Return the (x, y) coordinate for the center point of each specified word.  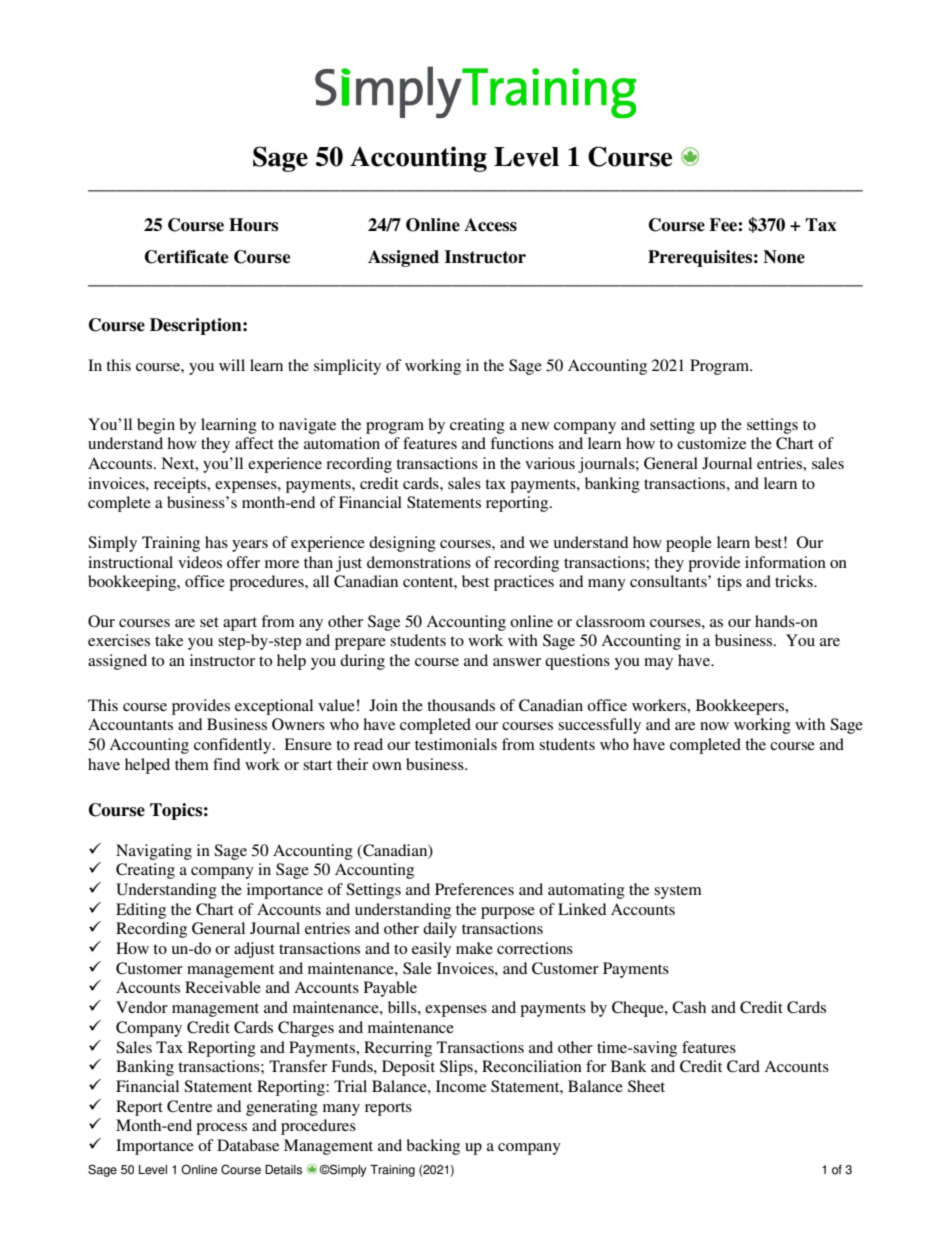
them (192, 764)
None (784, 257)
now (714, 726)
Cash (689, 1007)
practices (524, 583)
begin (156, 426)
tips (729, 583)
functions (522, 443)
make (474, 948)
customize (711, 443)
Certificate (186, 257)
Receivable (223, 987)
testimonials (456, 744)
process (221, 1129)
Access (490, 225)
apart (240, 624)
